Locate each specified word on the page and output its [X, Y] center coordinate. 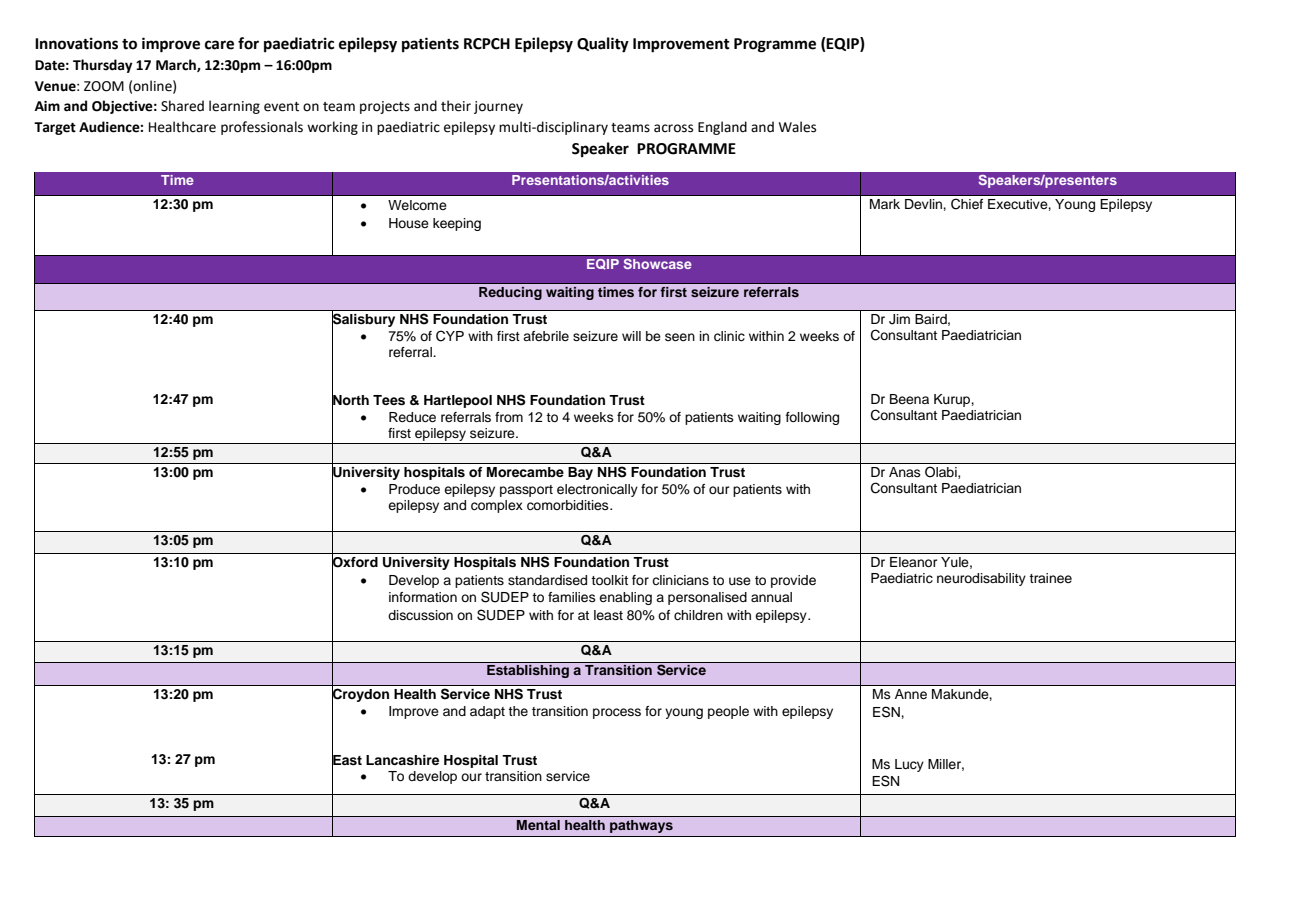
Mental [538, 825]
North [350, 400]
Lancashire [402, 760]
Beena [909, 399]
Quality [603, 45]
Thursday [103, 66]
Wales [797, 127]
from [509, 417]
